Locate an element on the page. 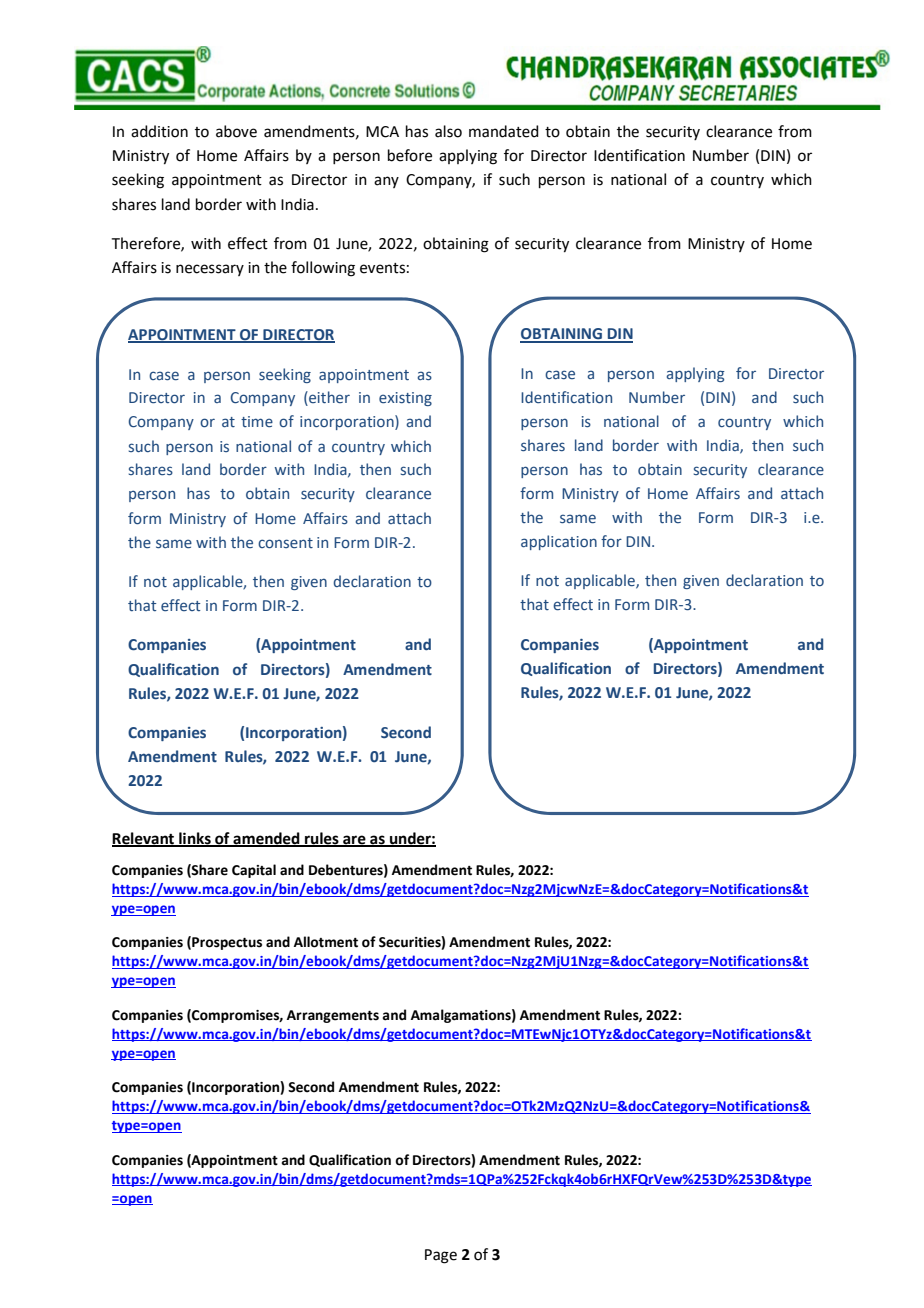 The width and height of the page is (924, 1308). Arrangements is located at coordinates (333, 1016).
